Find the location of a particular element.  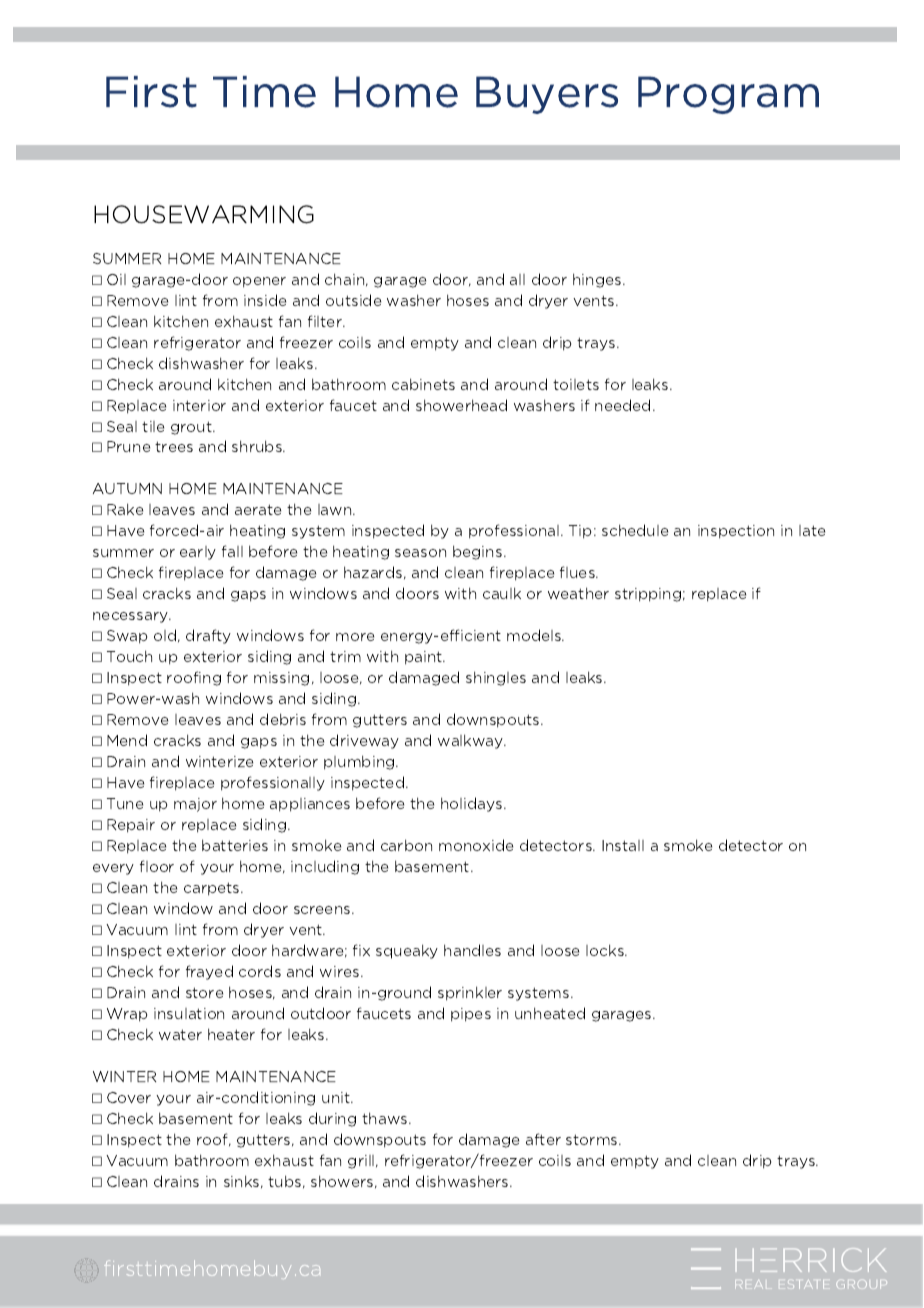

thaws is located at coordinates (386, 1118).
